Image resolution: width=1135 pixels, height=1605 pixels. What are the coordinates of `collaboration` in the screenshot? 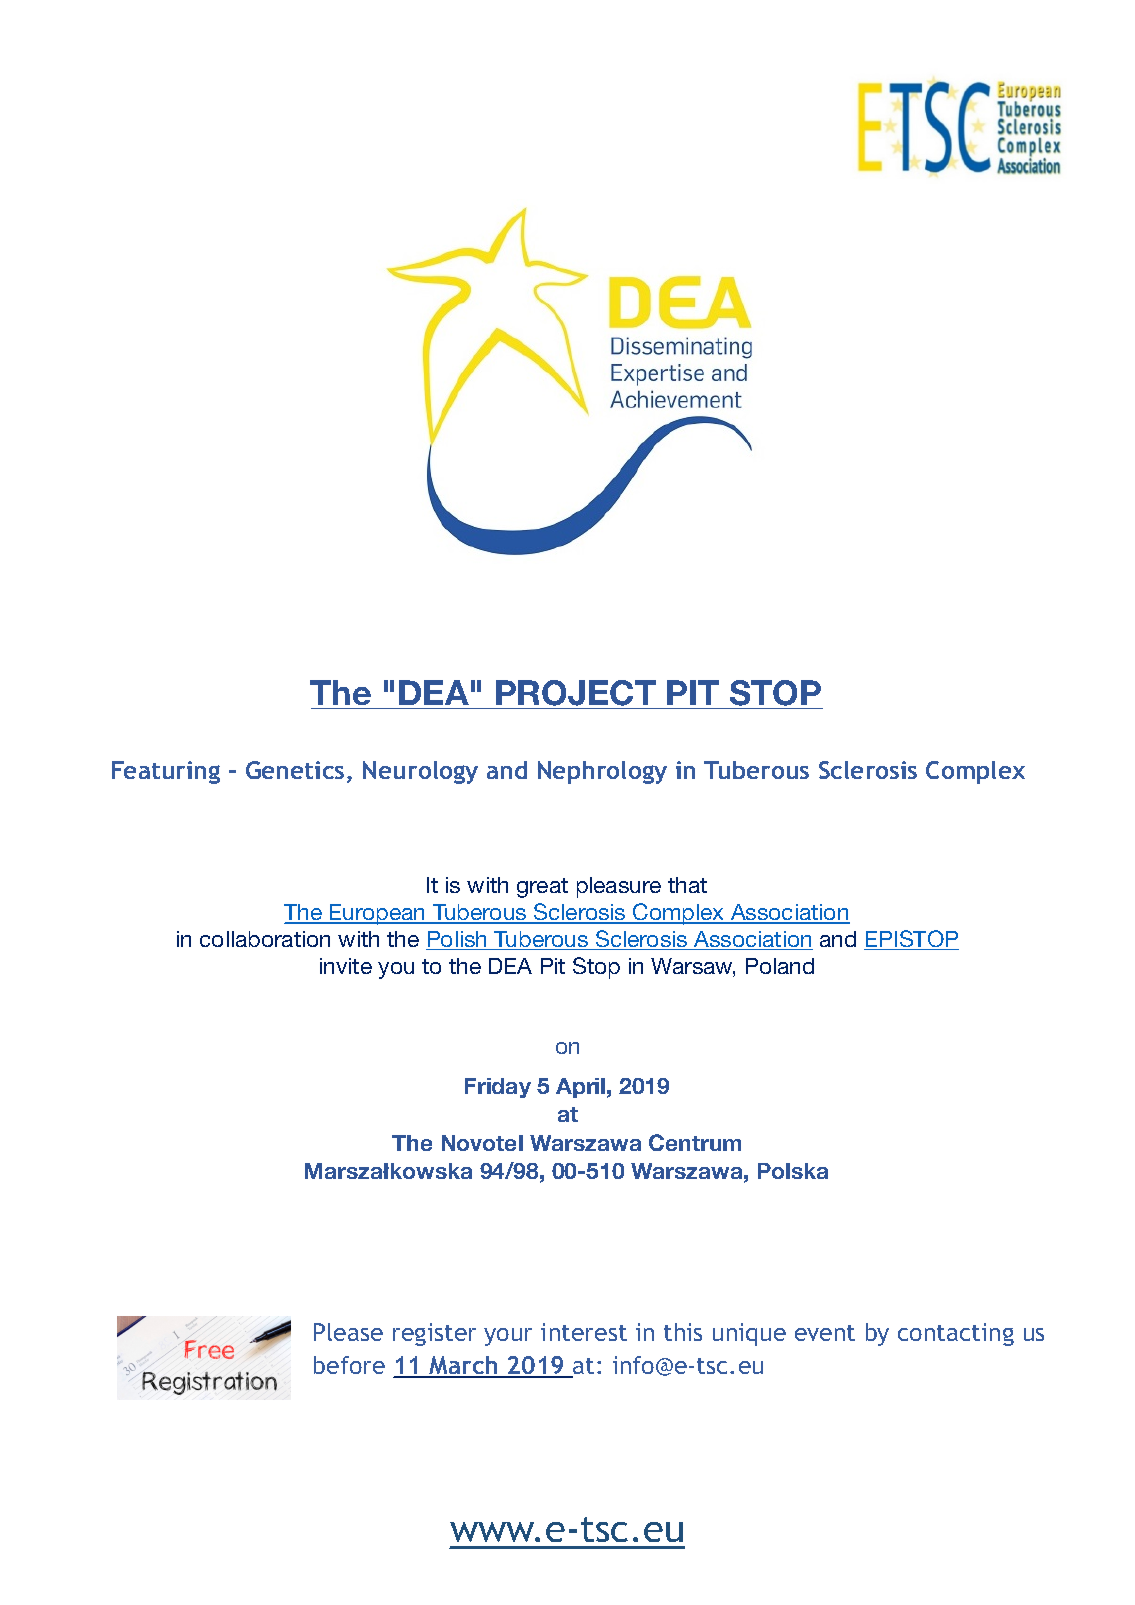 It's located at (265, 939).
